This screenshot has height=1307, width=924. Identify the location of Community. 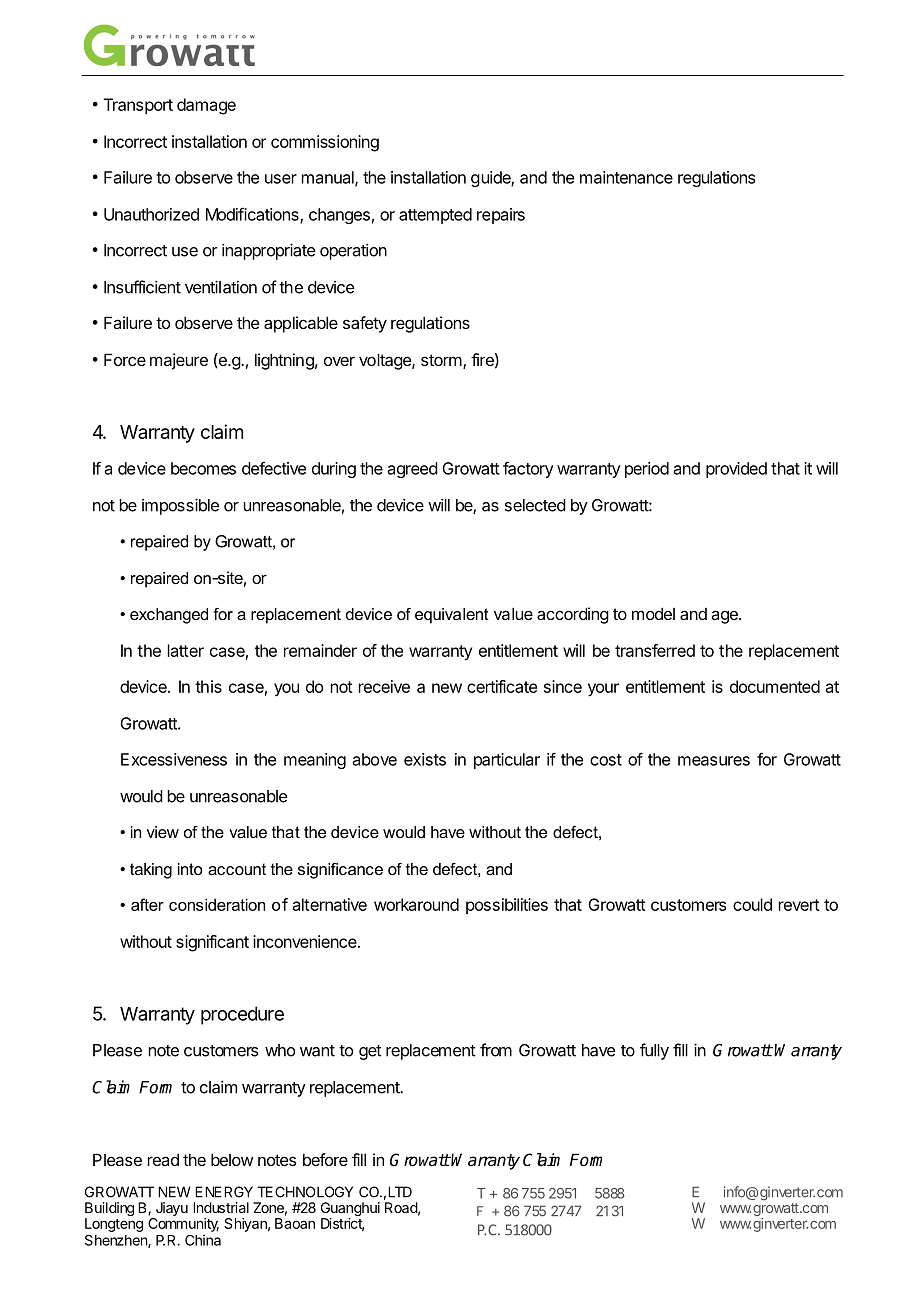
(183, 1223).
